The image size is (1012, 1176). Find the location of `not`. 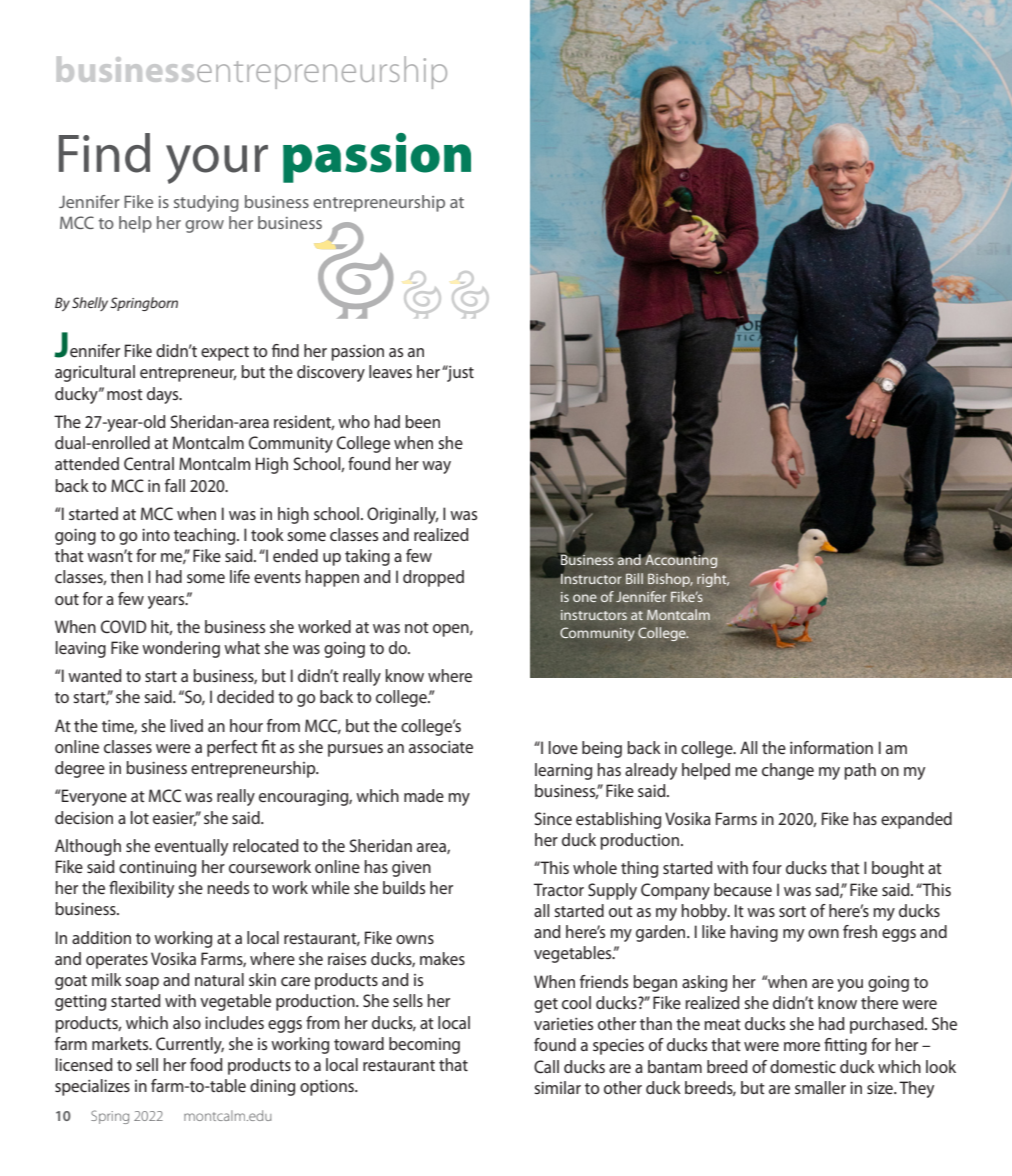

not is located at coordinates (417, 627).
